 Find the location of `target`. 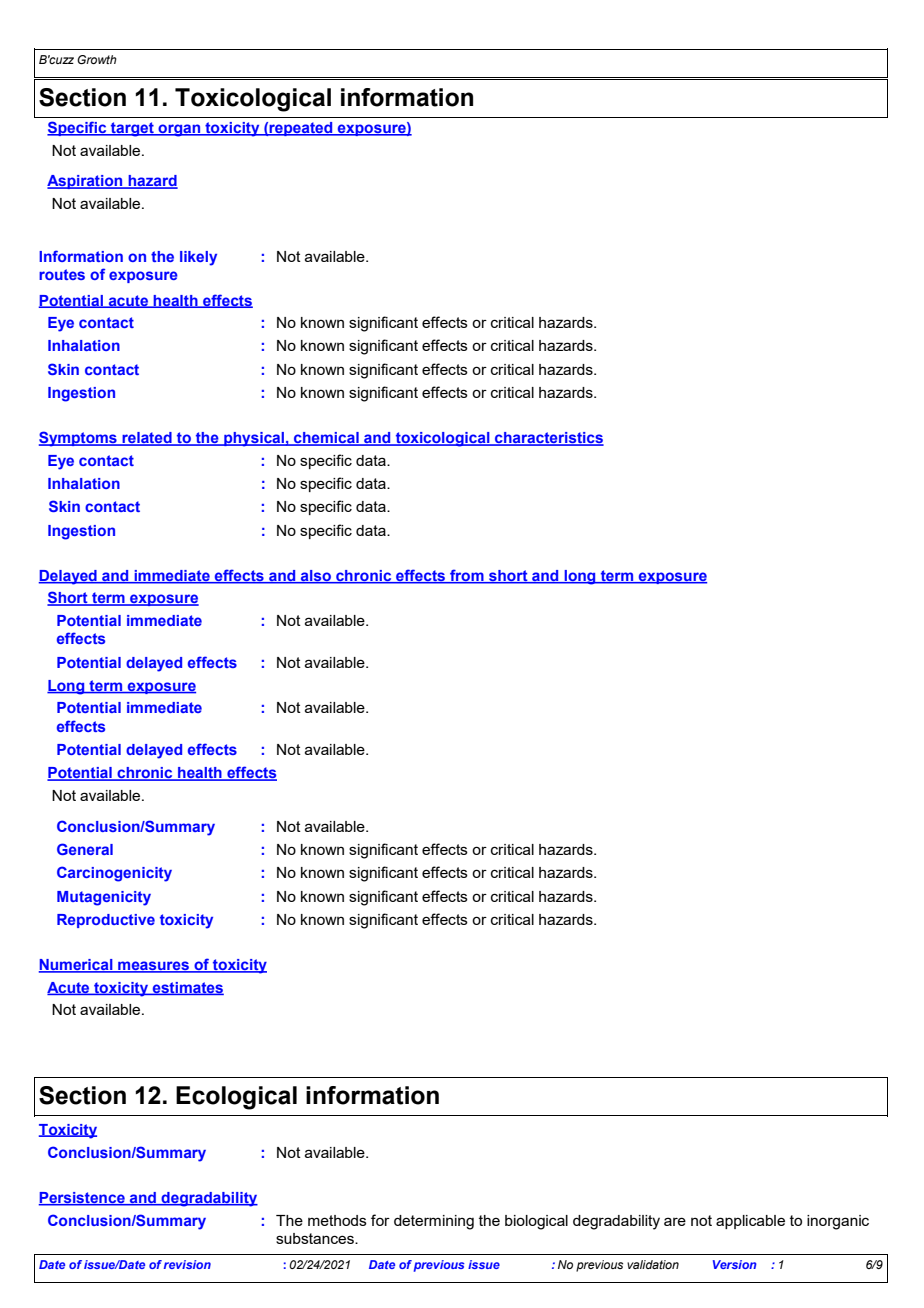

target is located at coordinates (132, 129).
